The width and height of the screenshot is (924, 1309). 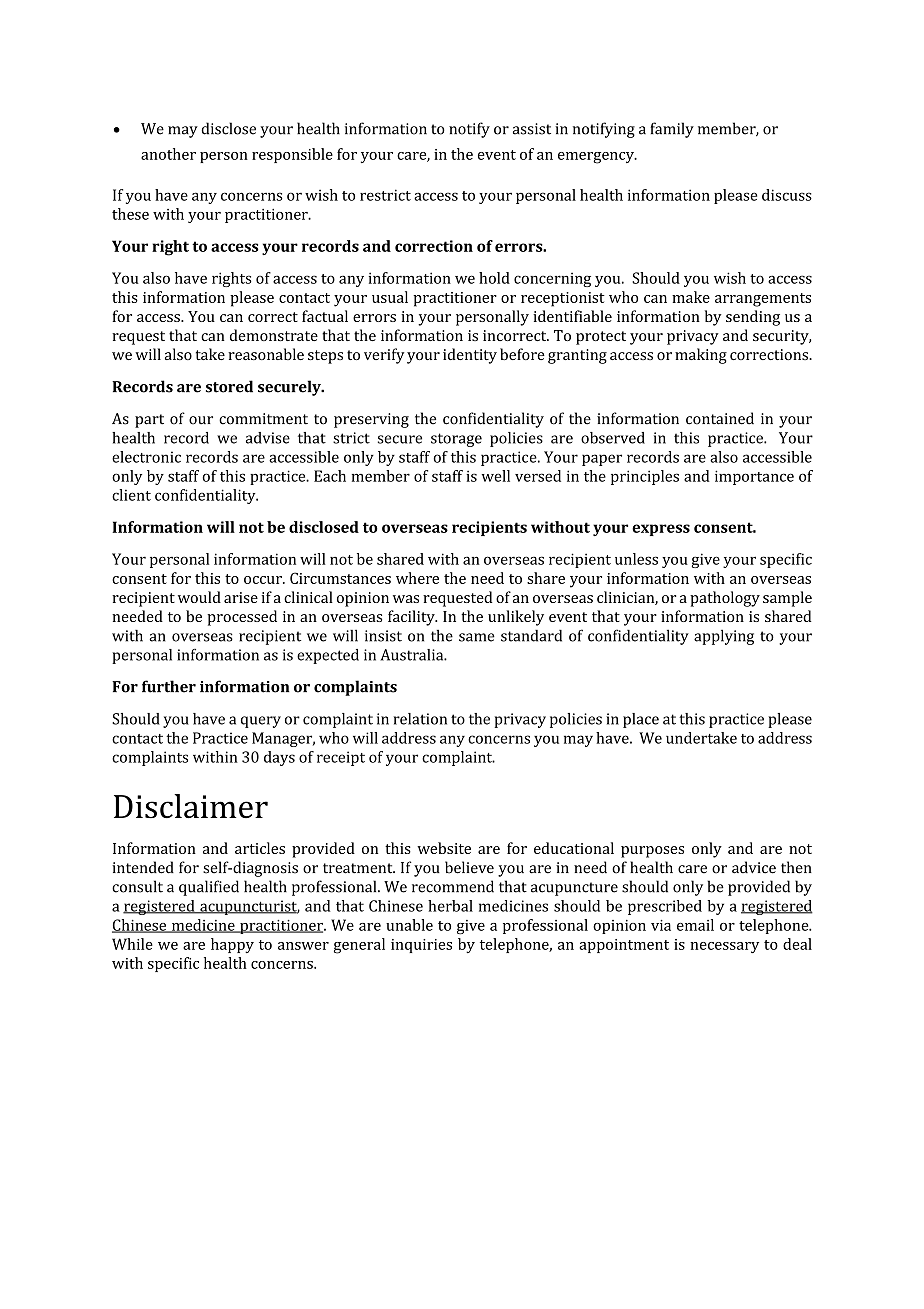 What do you see at coordinates (232, 945) in the screenshot?
I see `happy` at bounding box center [232, 945].
